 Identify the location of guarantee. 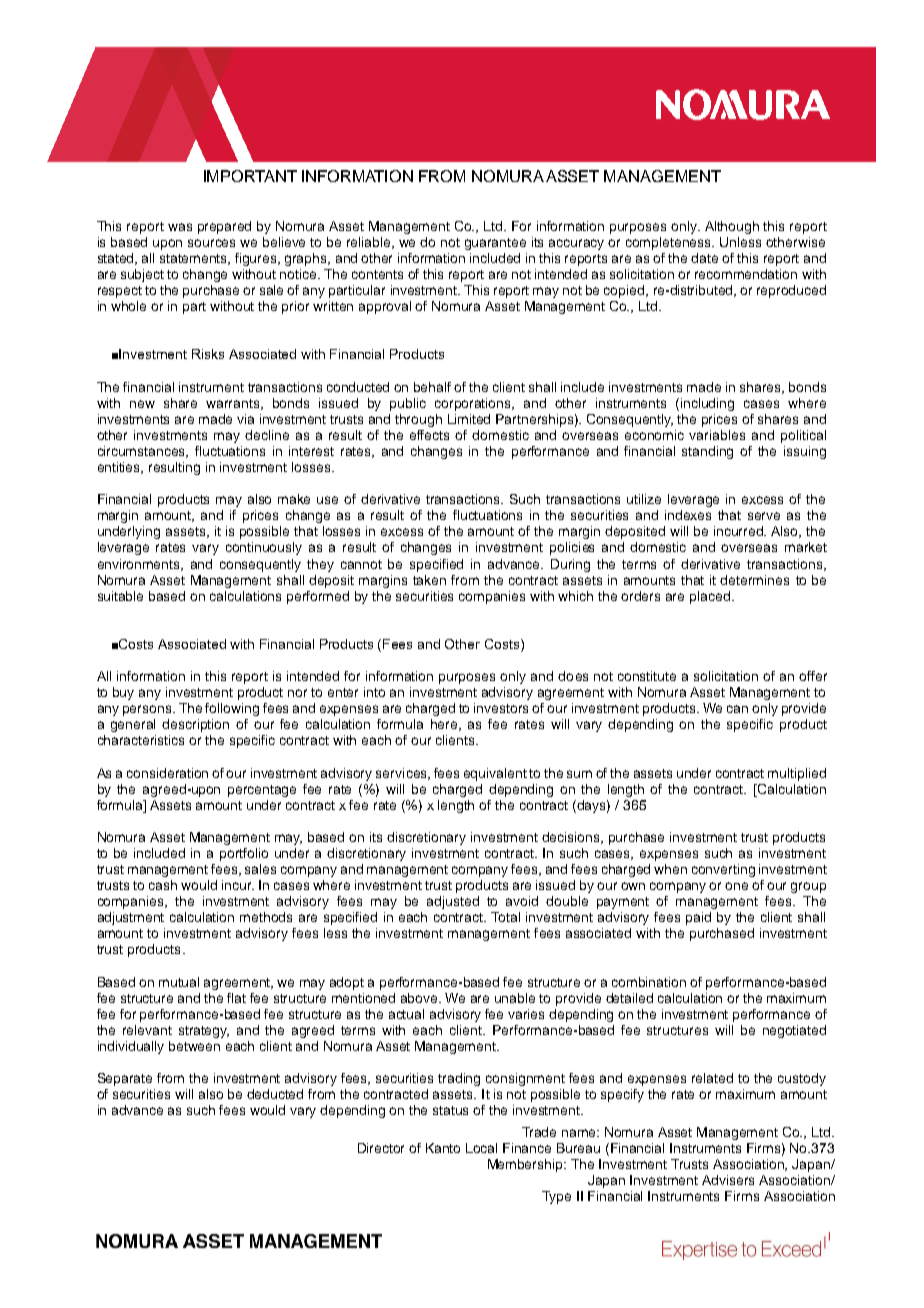
(495, 244).
